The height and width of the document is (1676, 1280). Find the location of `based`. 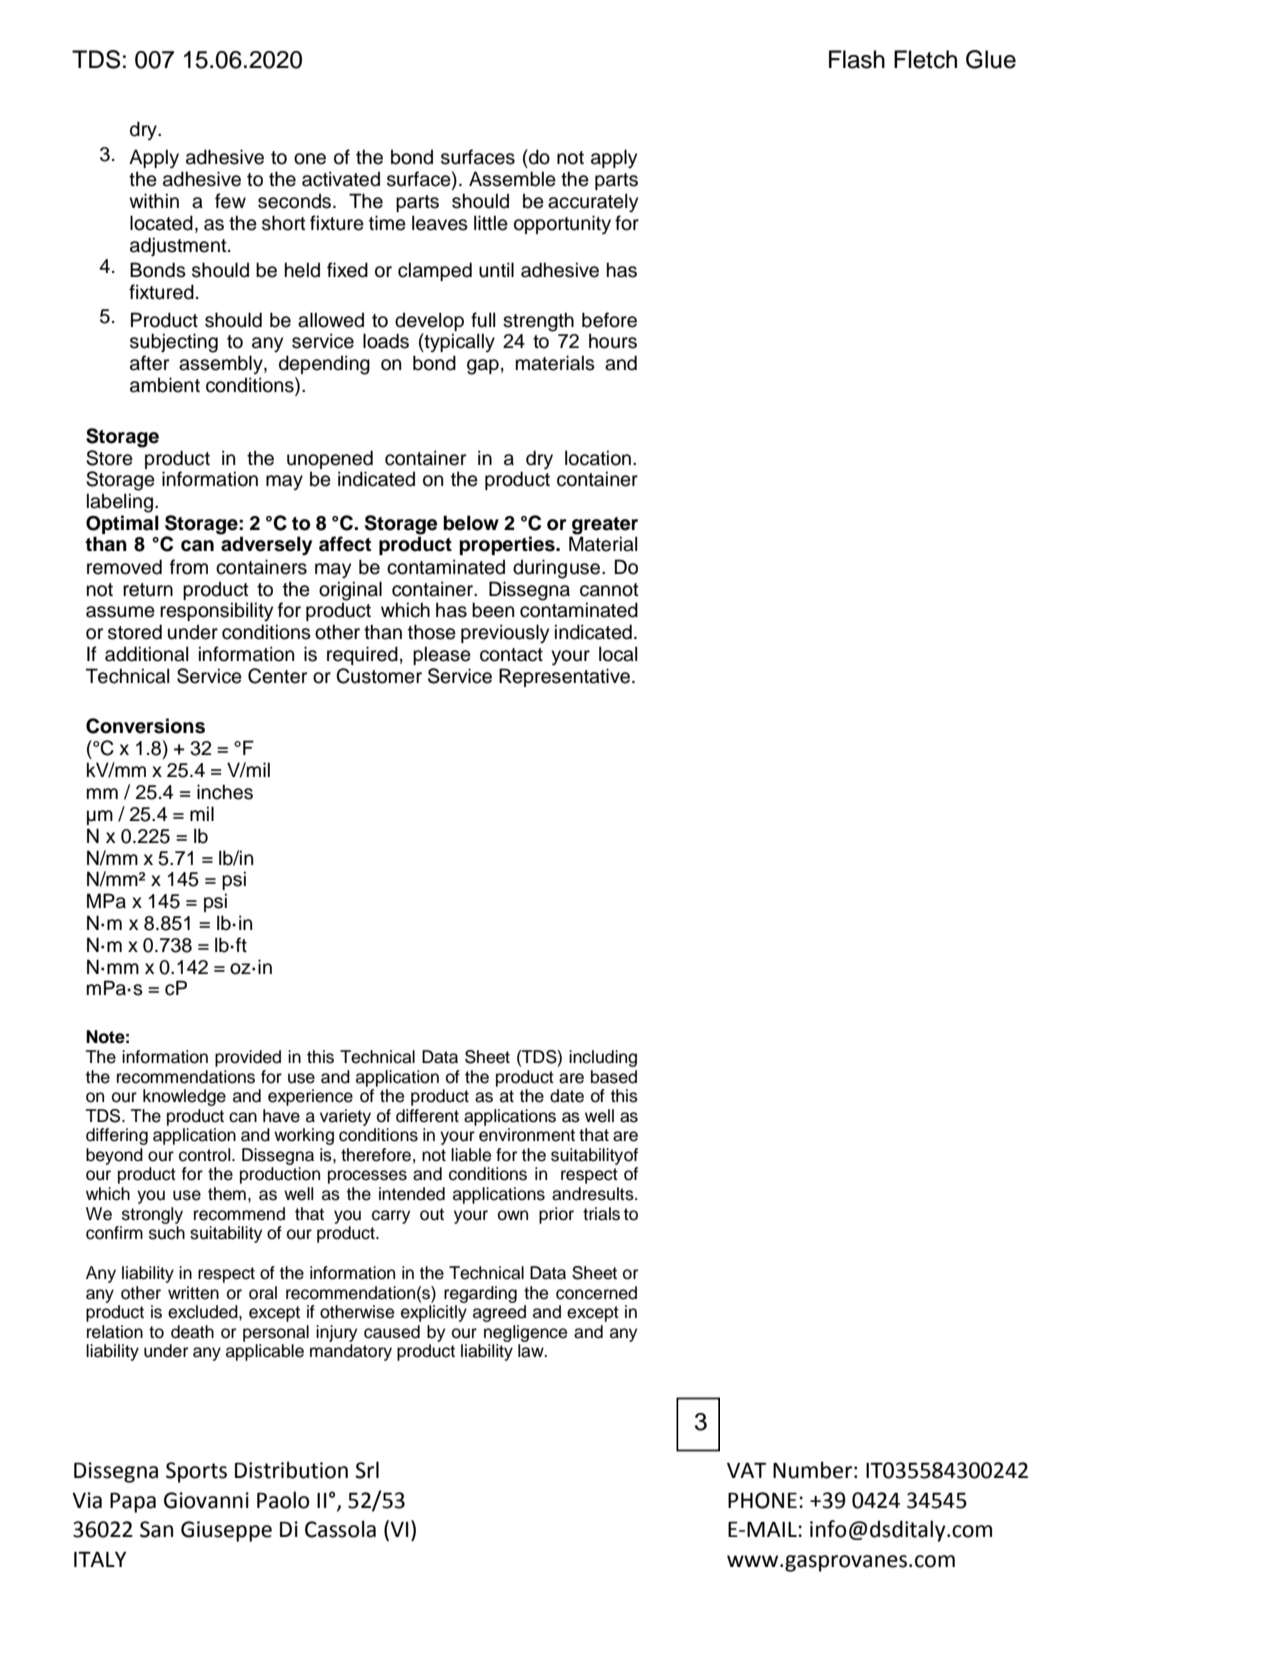

based is located at coordinates (614, 1077).
